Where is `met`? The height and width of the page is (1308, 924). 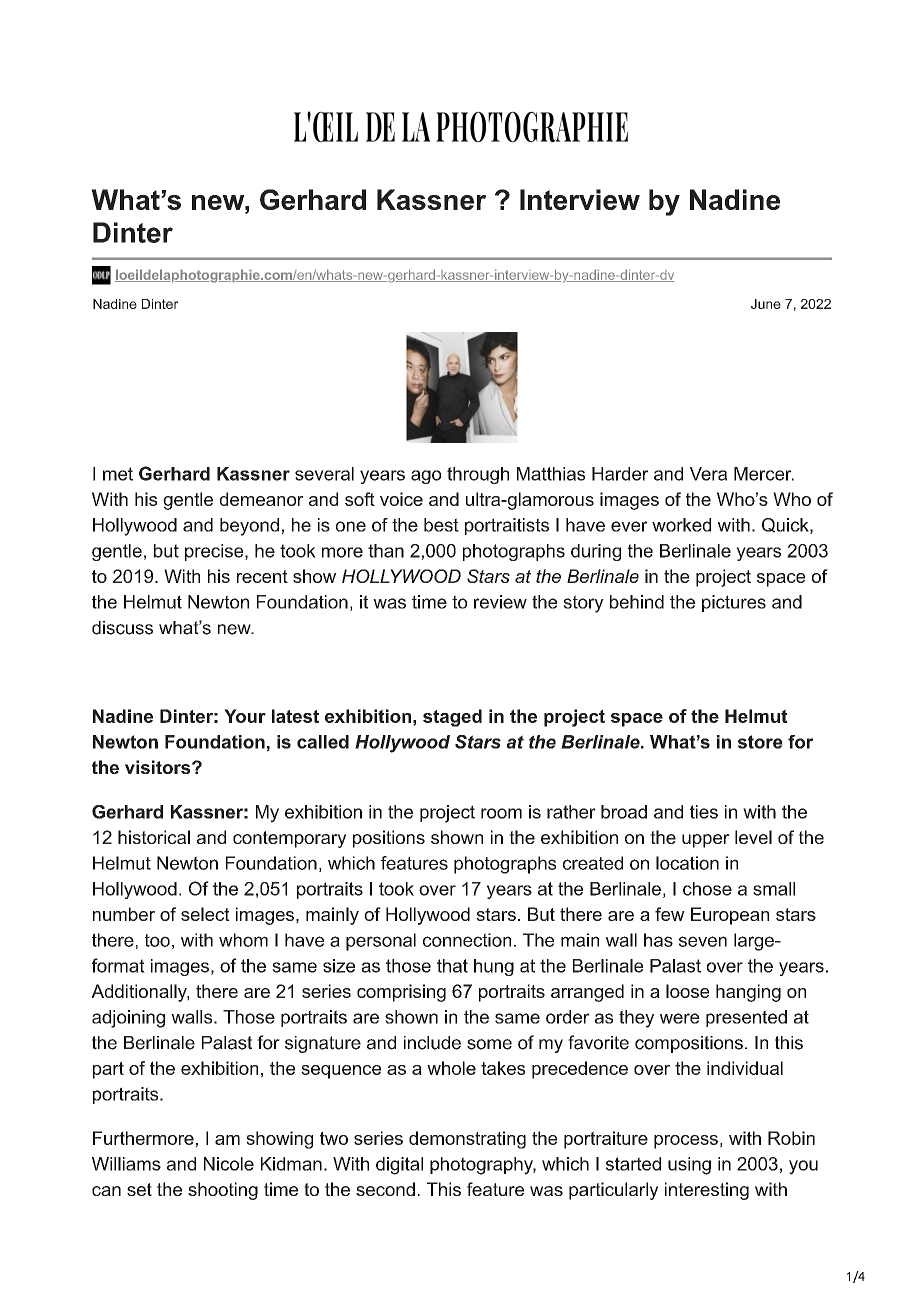 met is located at coordinates (118, 474).
